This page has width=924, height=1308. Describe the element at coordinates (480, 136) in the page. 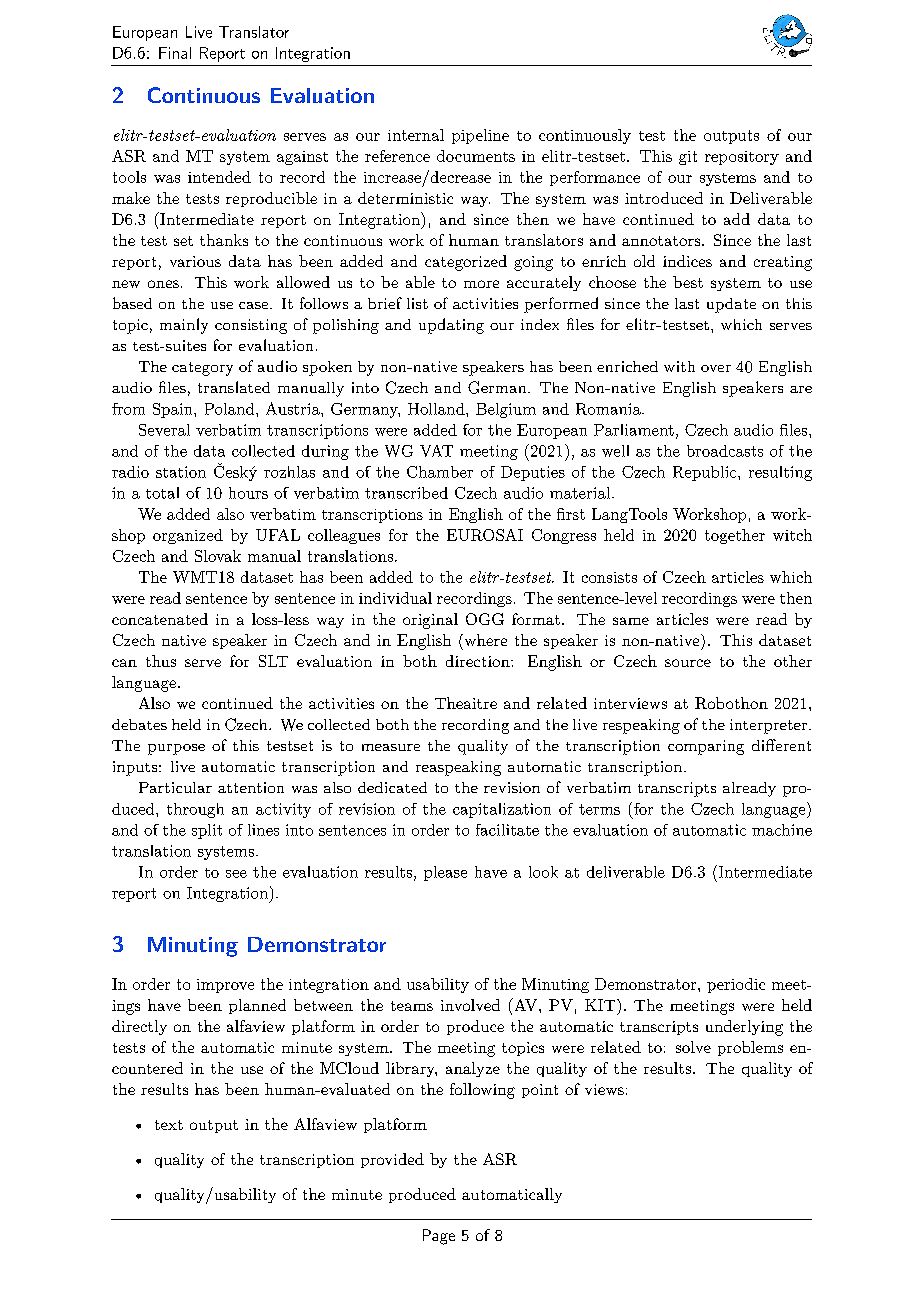

I see `pipeline` at that location.
